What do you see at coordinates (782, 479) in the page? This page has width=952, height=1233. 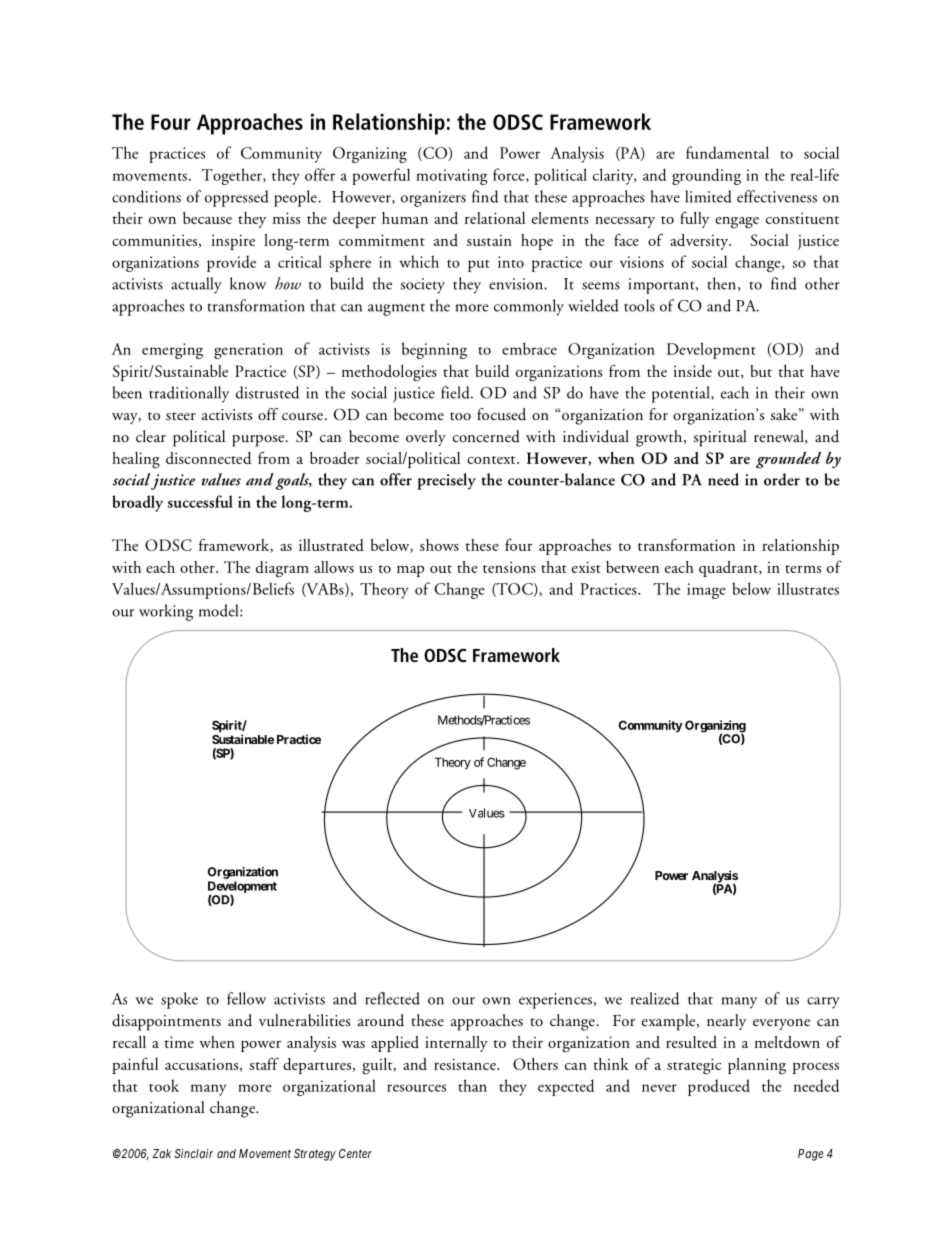 I see `order` at bounding box center [782, 479].
